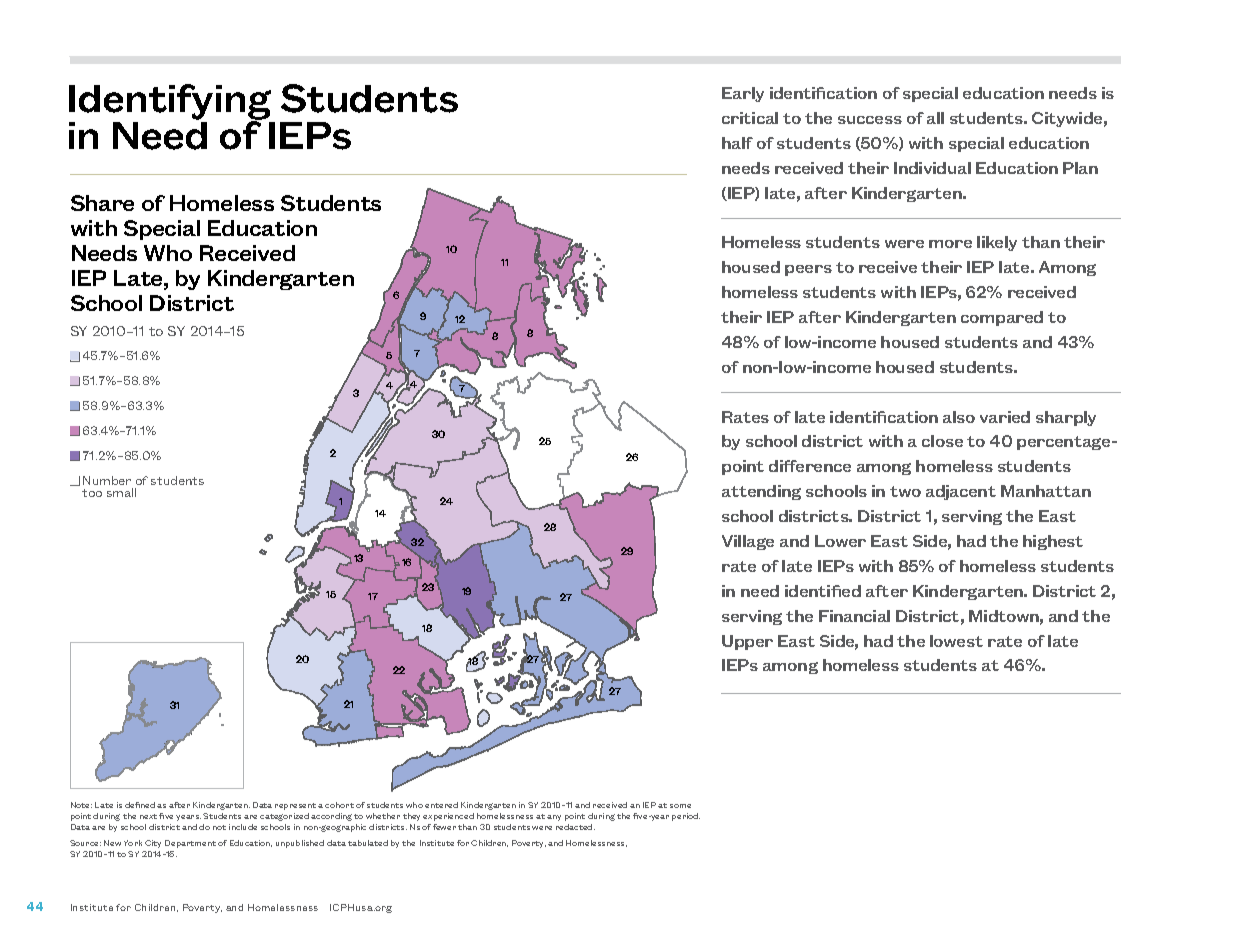 Image resolution: width=1233 pixels, height=952 pixels. What do you see at coordinates (121, 492) in the screenshot?
I see `small` at bounding box center [121, 492].
